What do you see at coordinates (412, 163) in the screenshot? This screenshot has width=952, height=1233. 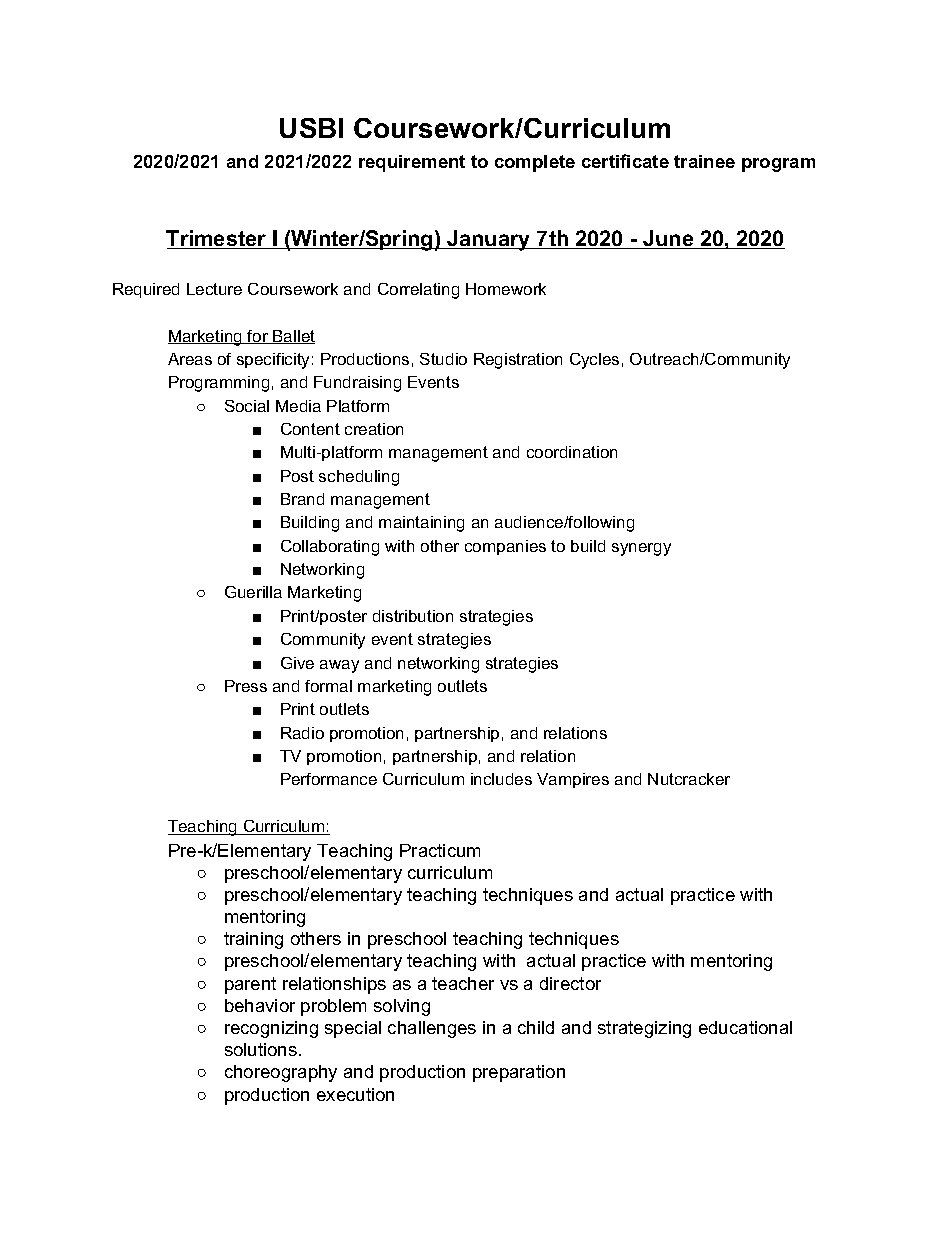 I see `requirement` at bounding box center [412, 163].
